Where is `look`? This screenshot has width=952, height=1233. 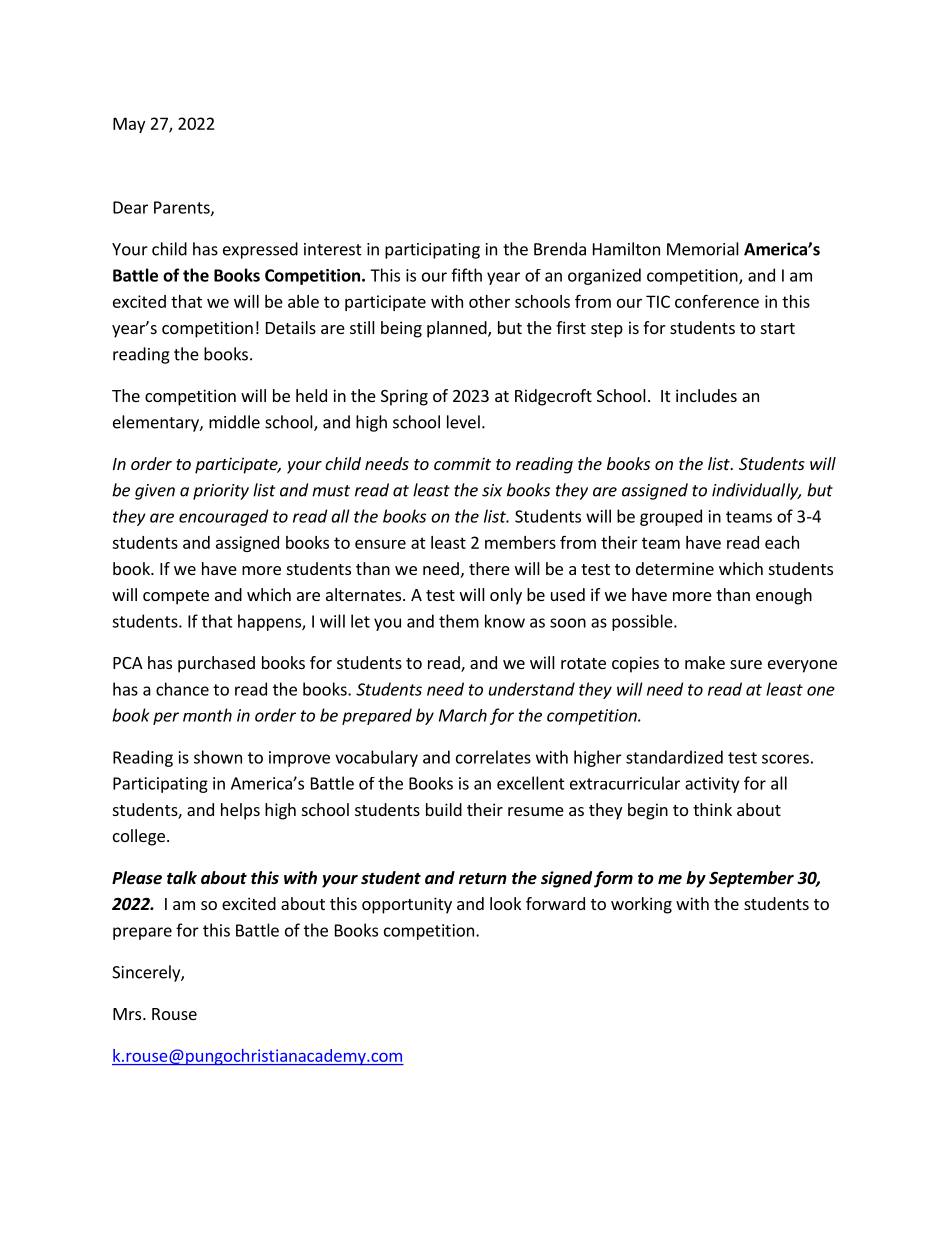
look is located at coordinates (505, 903).
